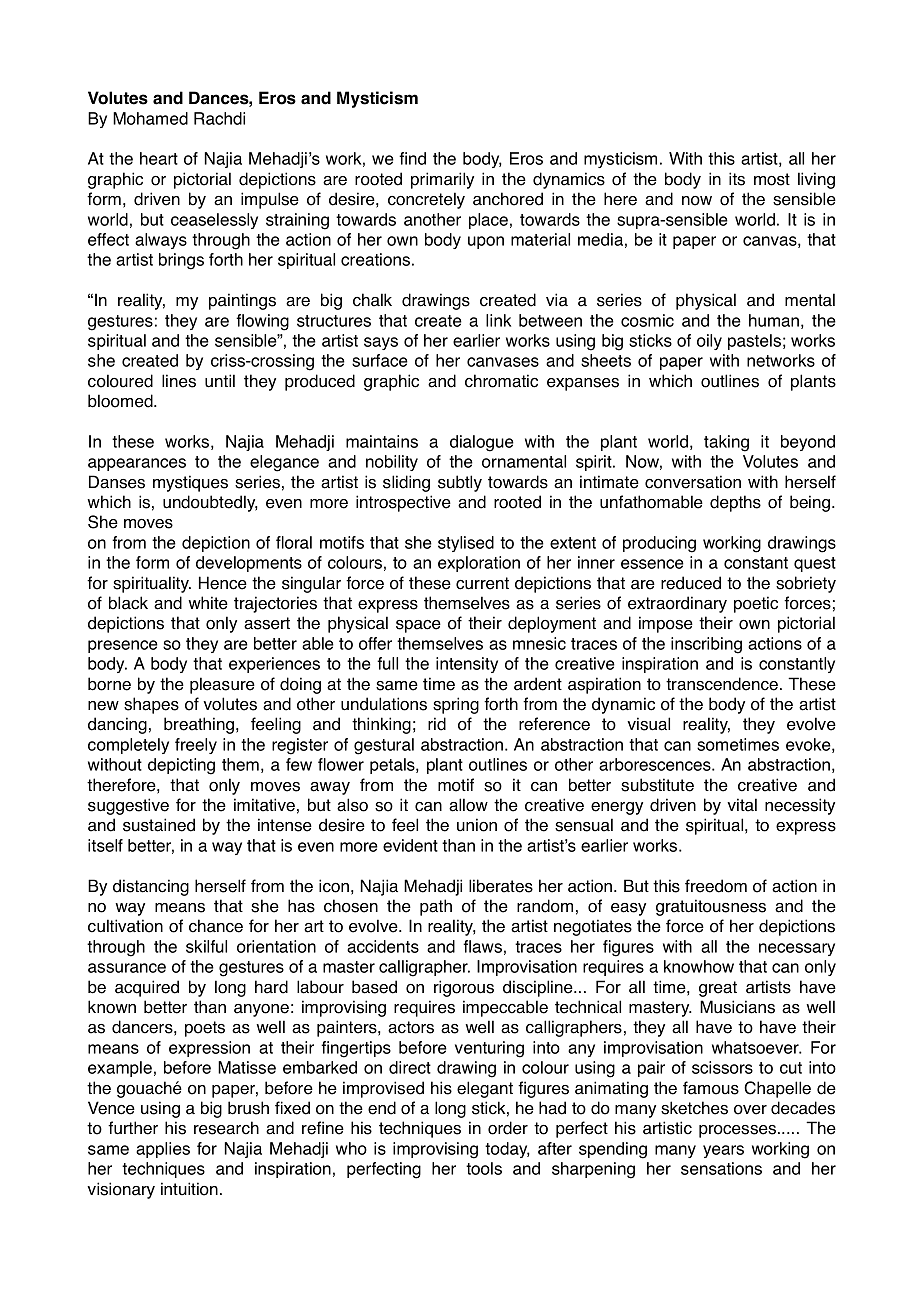  What do you see at coordinates (467, 665) in the screenshot?
I see `intensity` at bounding box center [467, 665].
